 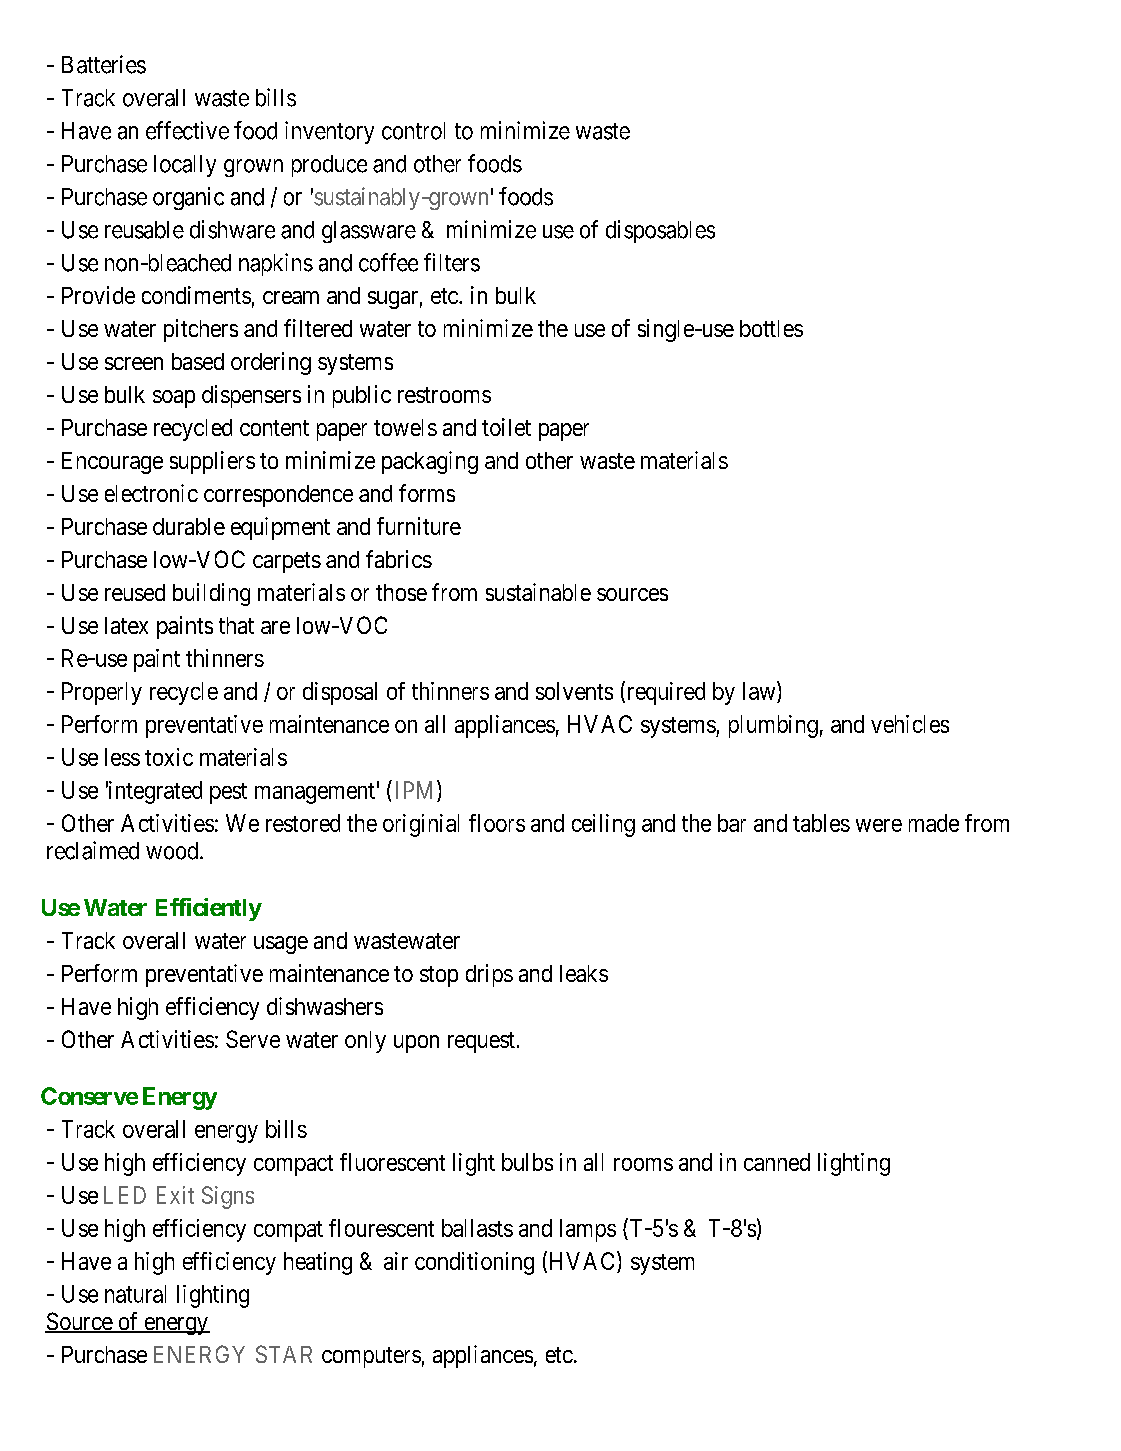 What do you see at coordinates (474, 1263) in the document?
I see `conditioning` at bounding box center [474, 1263].
